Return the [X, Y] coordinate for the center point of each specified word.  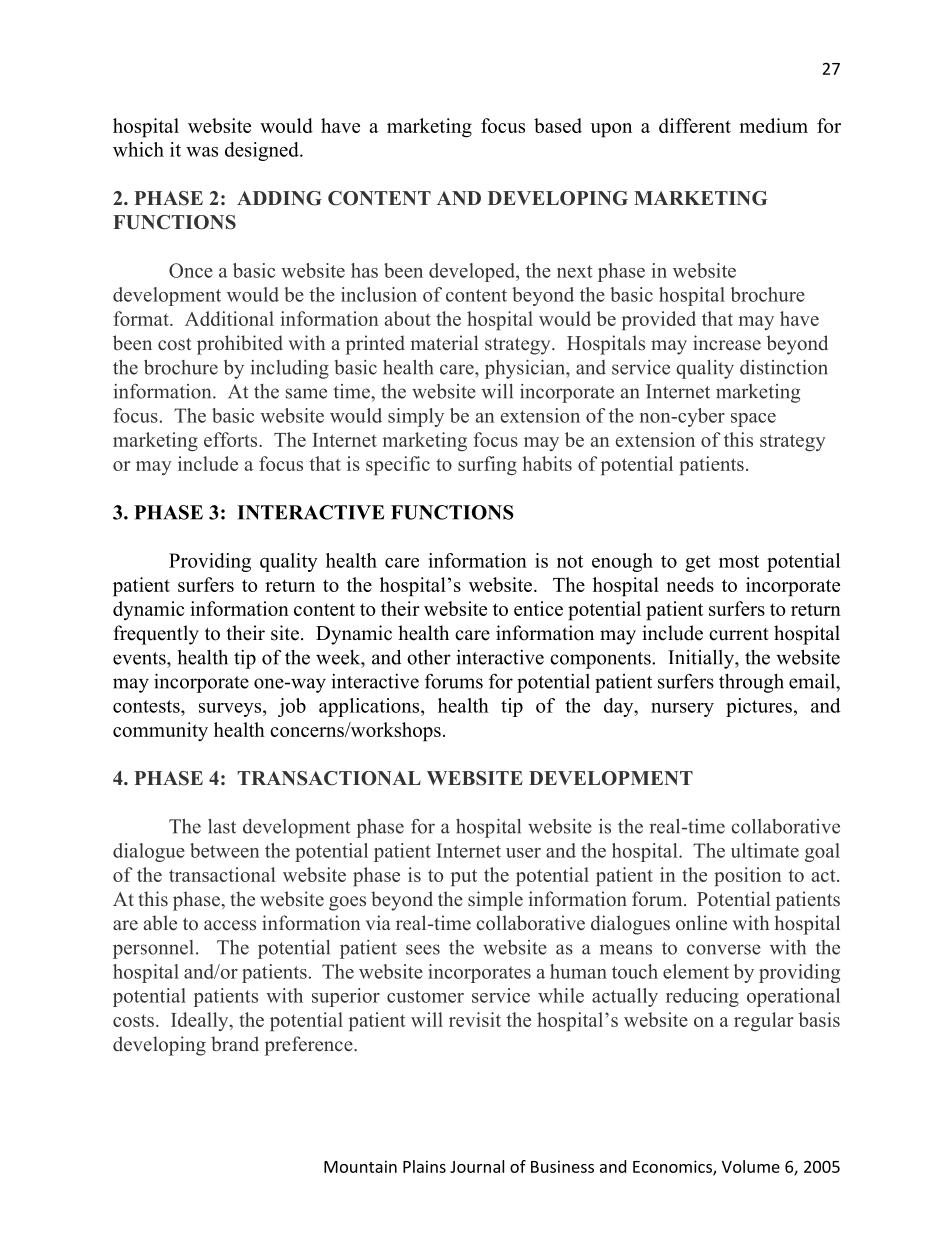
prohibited [240, 345]
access [230, 925]
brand [235, 1044]
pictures [759, 707]
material [445, 343]
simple [495, 901]
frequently [156, 635]
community [160, 732]
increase [727, 343]
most [739, 561]
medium [773, 125]
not [570, 561]
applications [370, 707]
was [202, 152]
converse [724, 949]
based [558, 125]
